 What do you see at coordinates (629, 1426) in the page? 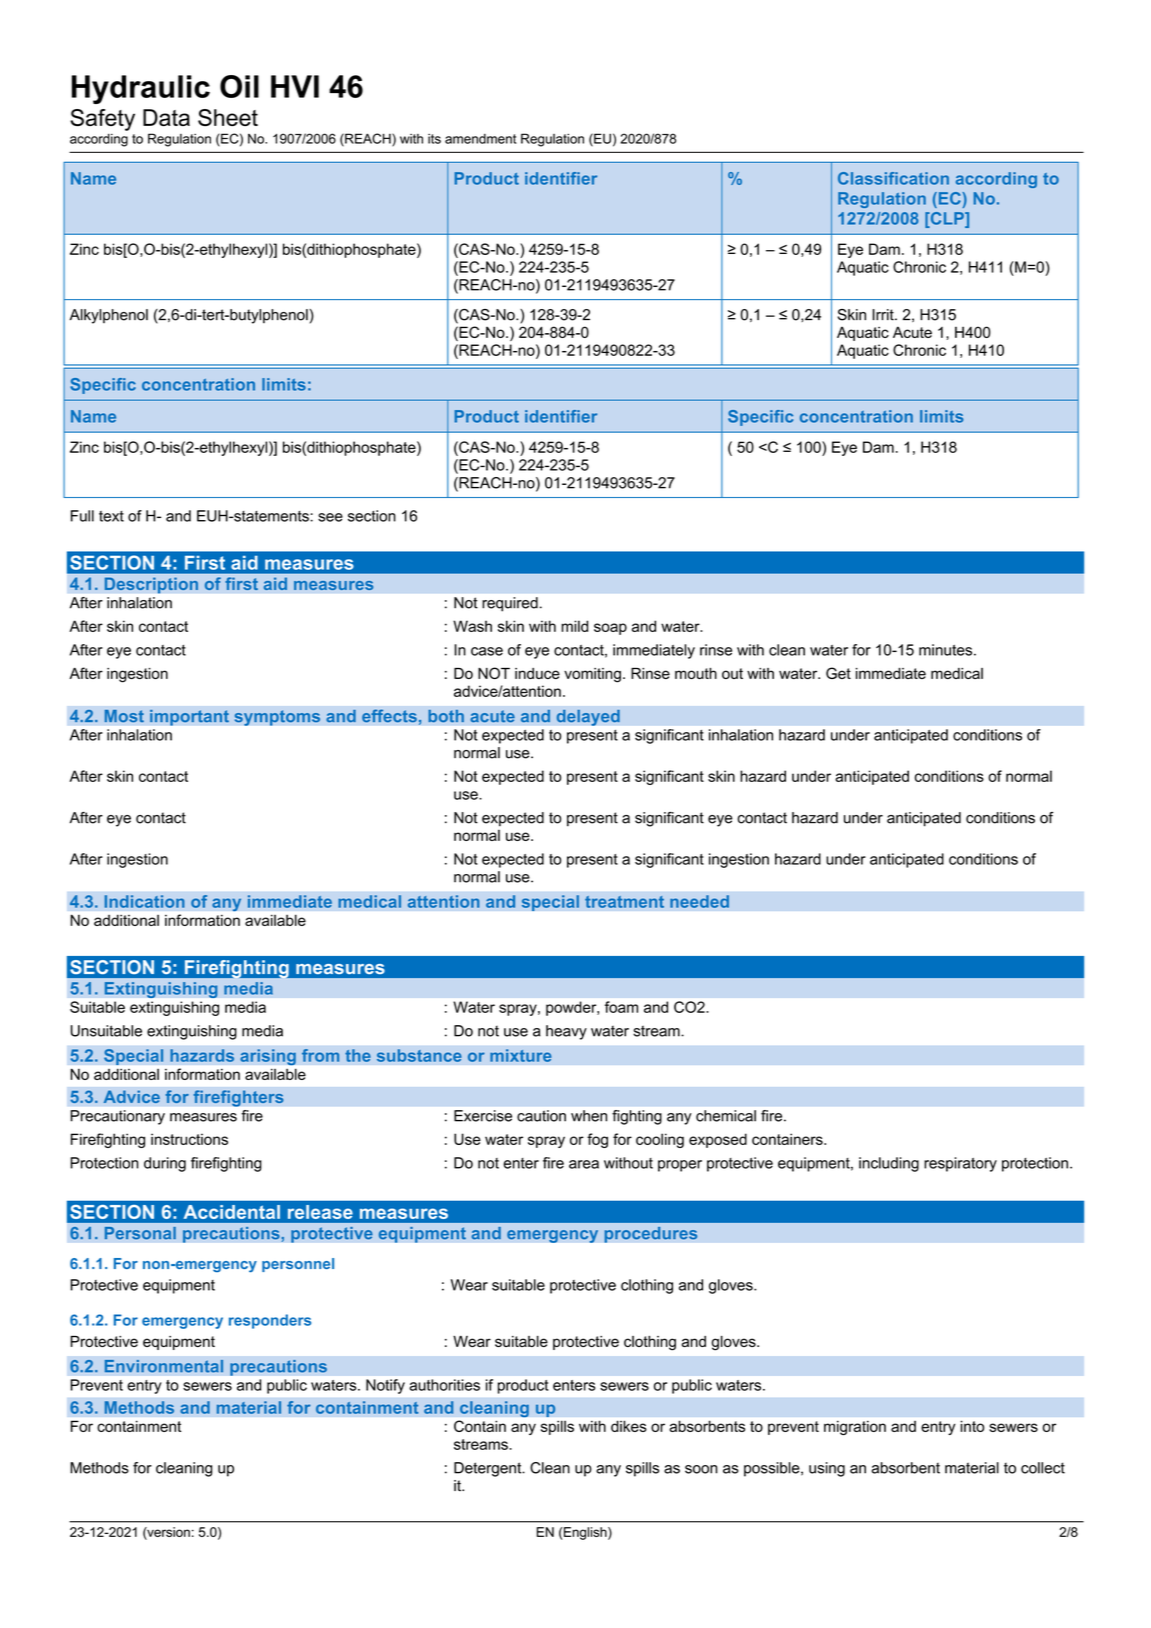
I see `dikes` at bounding box center [629, 1426].
